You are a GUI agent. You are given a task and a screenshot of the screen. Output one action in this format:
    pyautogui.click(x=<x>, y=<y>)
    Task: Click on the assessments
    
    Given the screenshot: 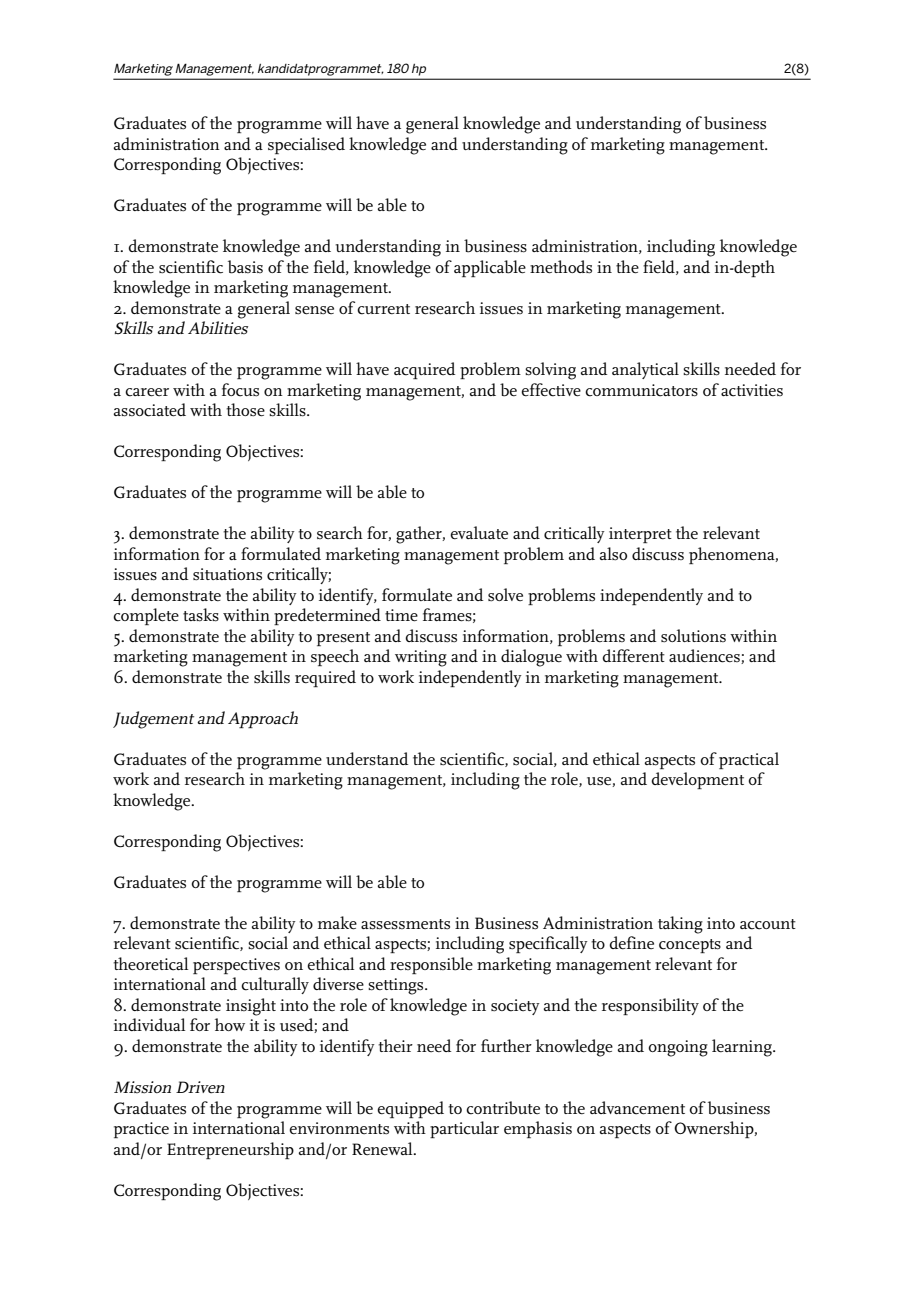 What is the action you would take?
    pyautogui.click(x=405, y=924)
